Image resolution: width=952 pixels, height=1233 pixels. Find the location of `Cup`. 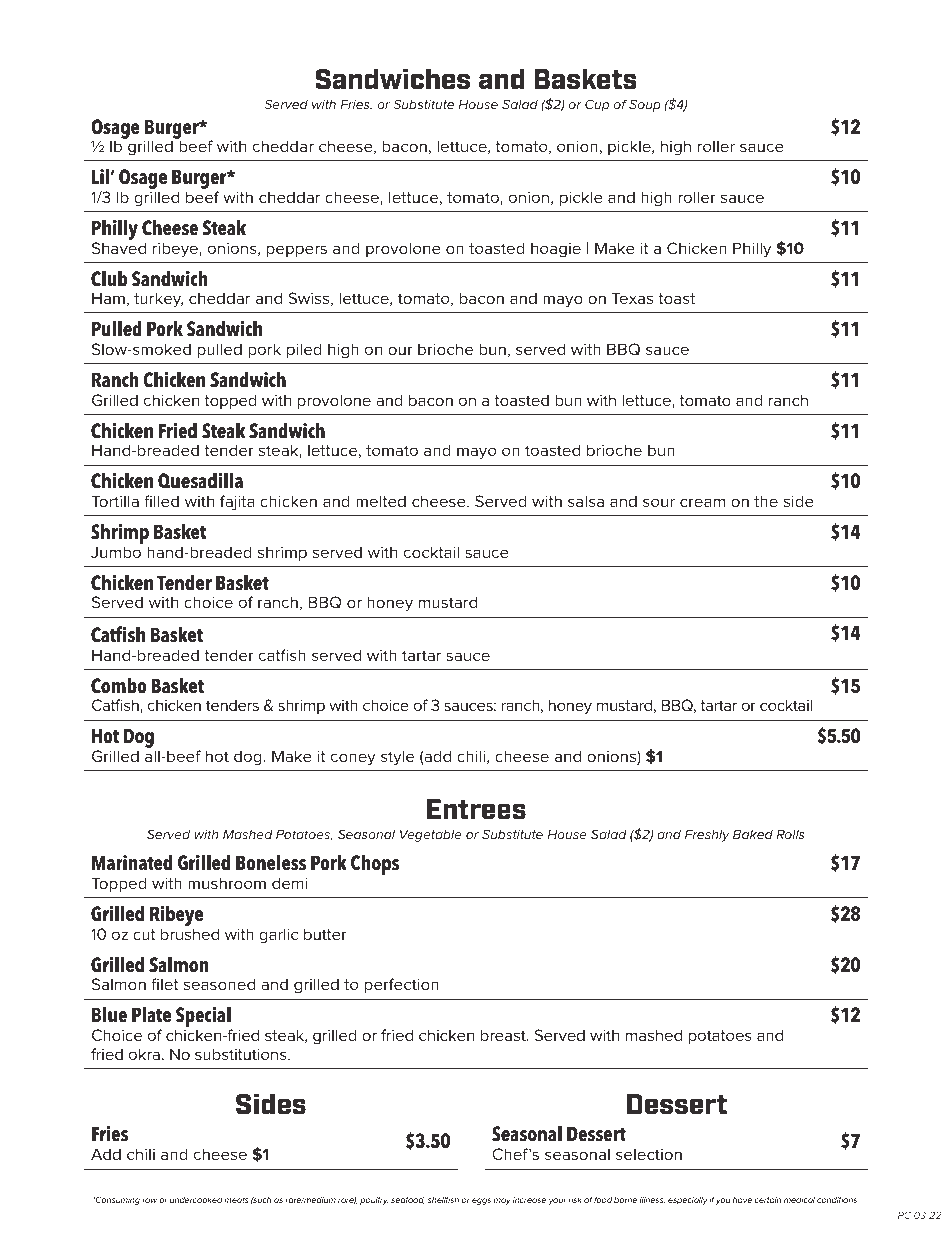

Cup is located at coordinates (597, 105).
